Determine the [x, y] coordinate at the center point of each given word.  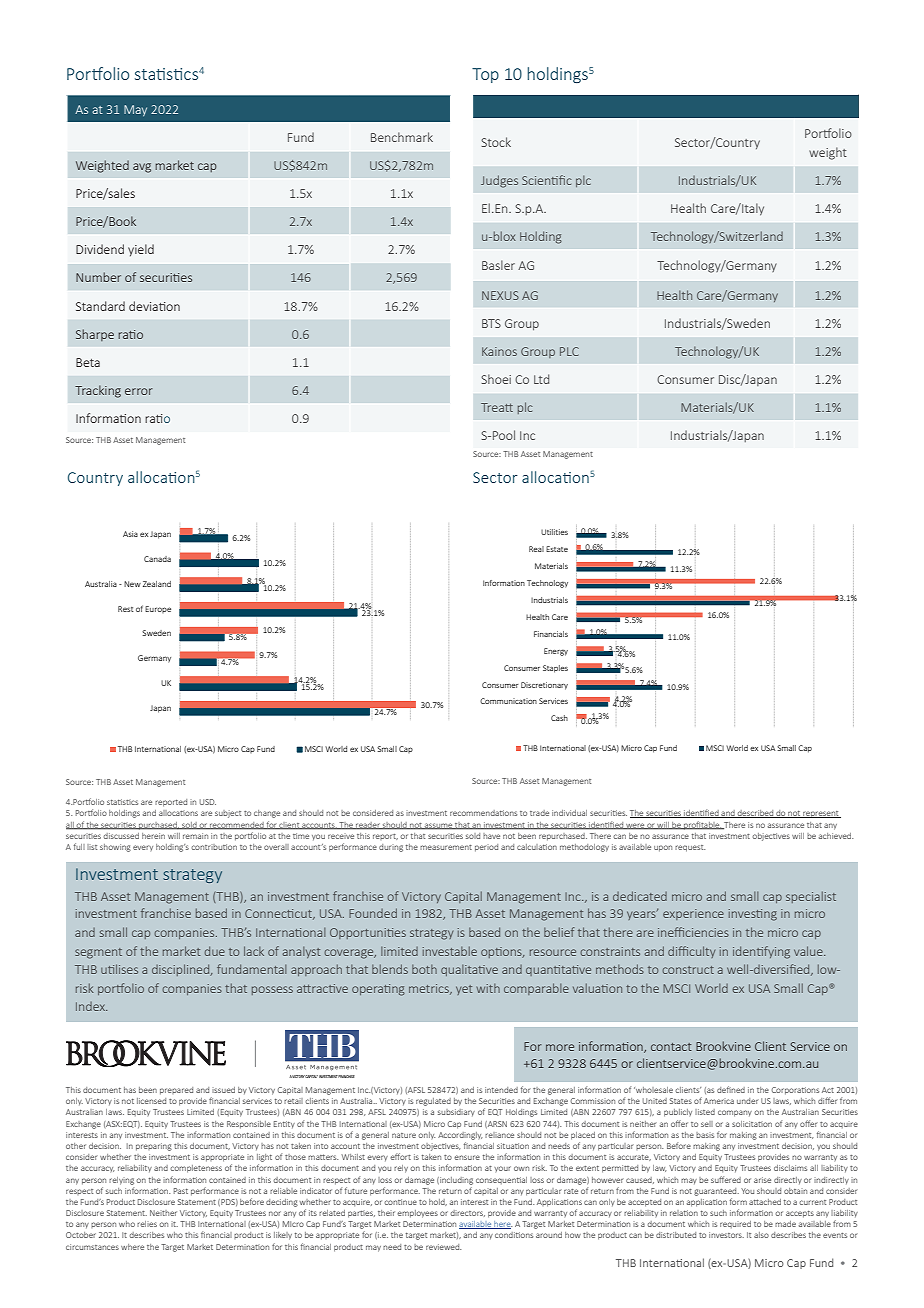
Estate [557, 549]
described [755, 814]
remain [195, 837]
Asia [130, 534]
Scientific [547, 180]
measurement [446, 847]
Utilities [554, 532]
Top [485, 75]
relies [147, 1224]
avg [142, 168]
